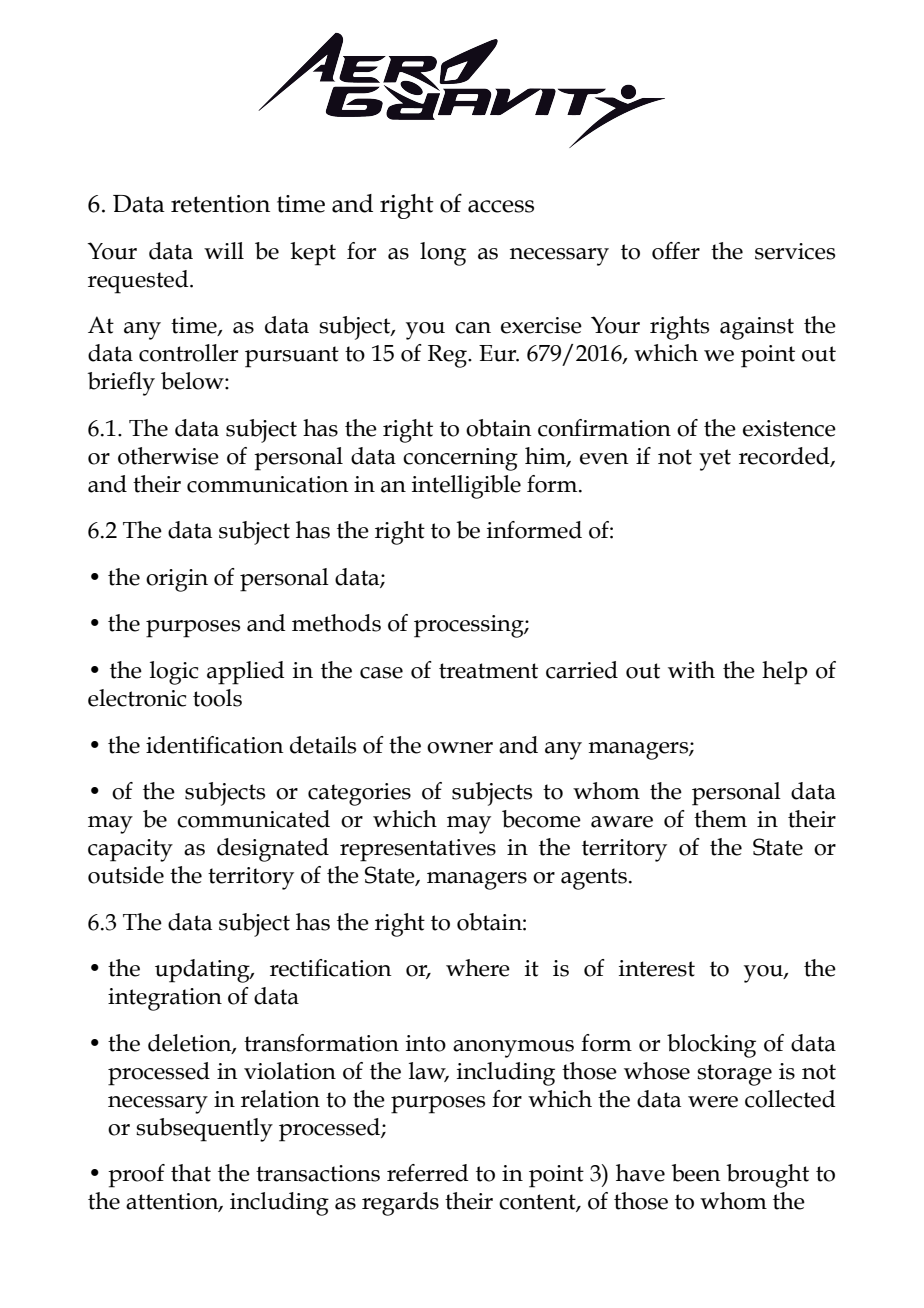 This screenshot has height=1308, width=924. What do you see at coordinates (428, 1173) in the screenshot?
I see `referred` at bounding box center [428, 1173].
